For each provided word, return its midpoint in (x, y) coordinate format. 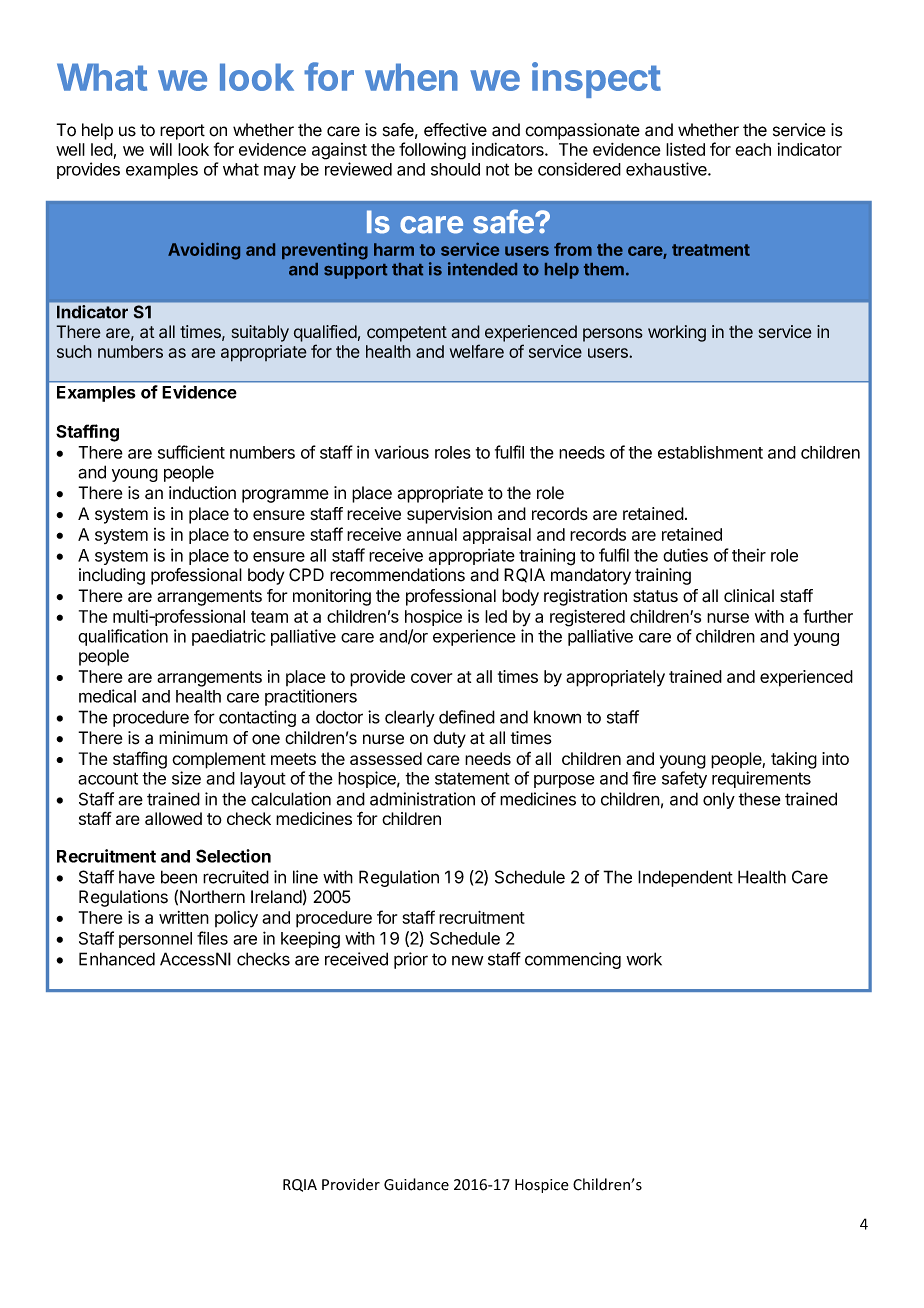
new (468, 960)
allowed (173, 818)
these (759, 799)
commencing (573, 960)
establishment (710, 452)
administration (422, 799)
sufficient (191, 452)
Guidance (416, 1184)
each (753, 149)
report (182, 132)
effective (455, 130)
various (401, 452)
